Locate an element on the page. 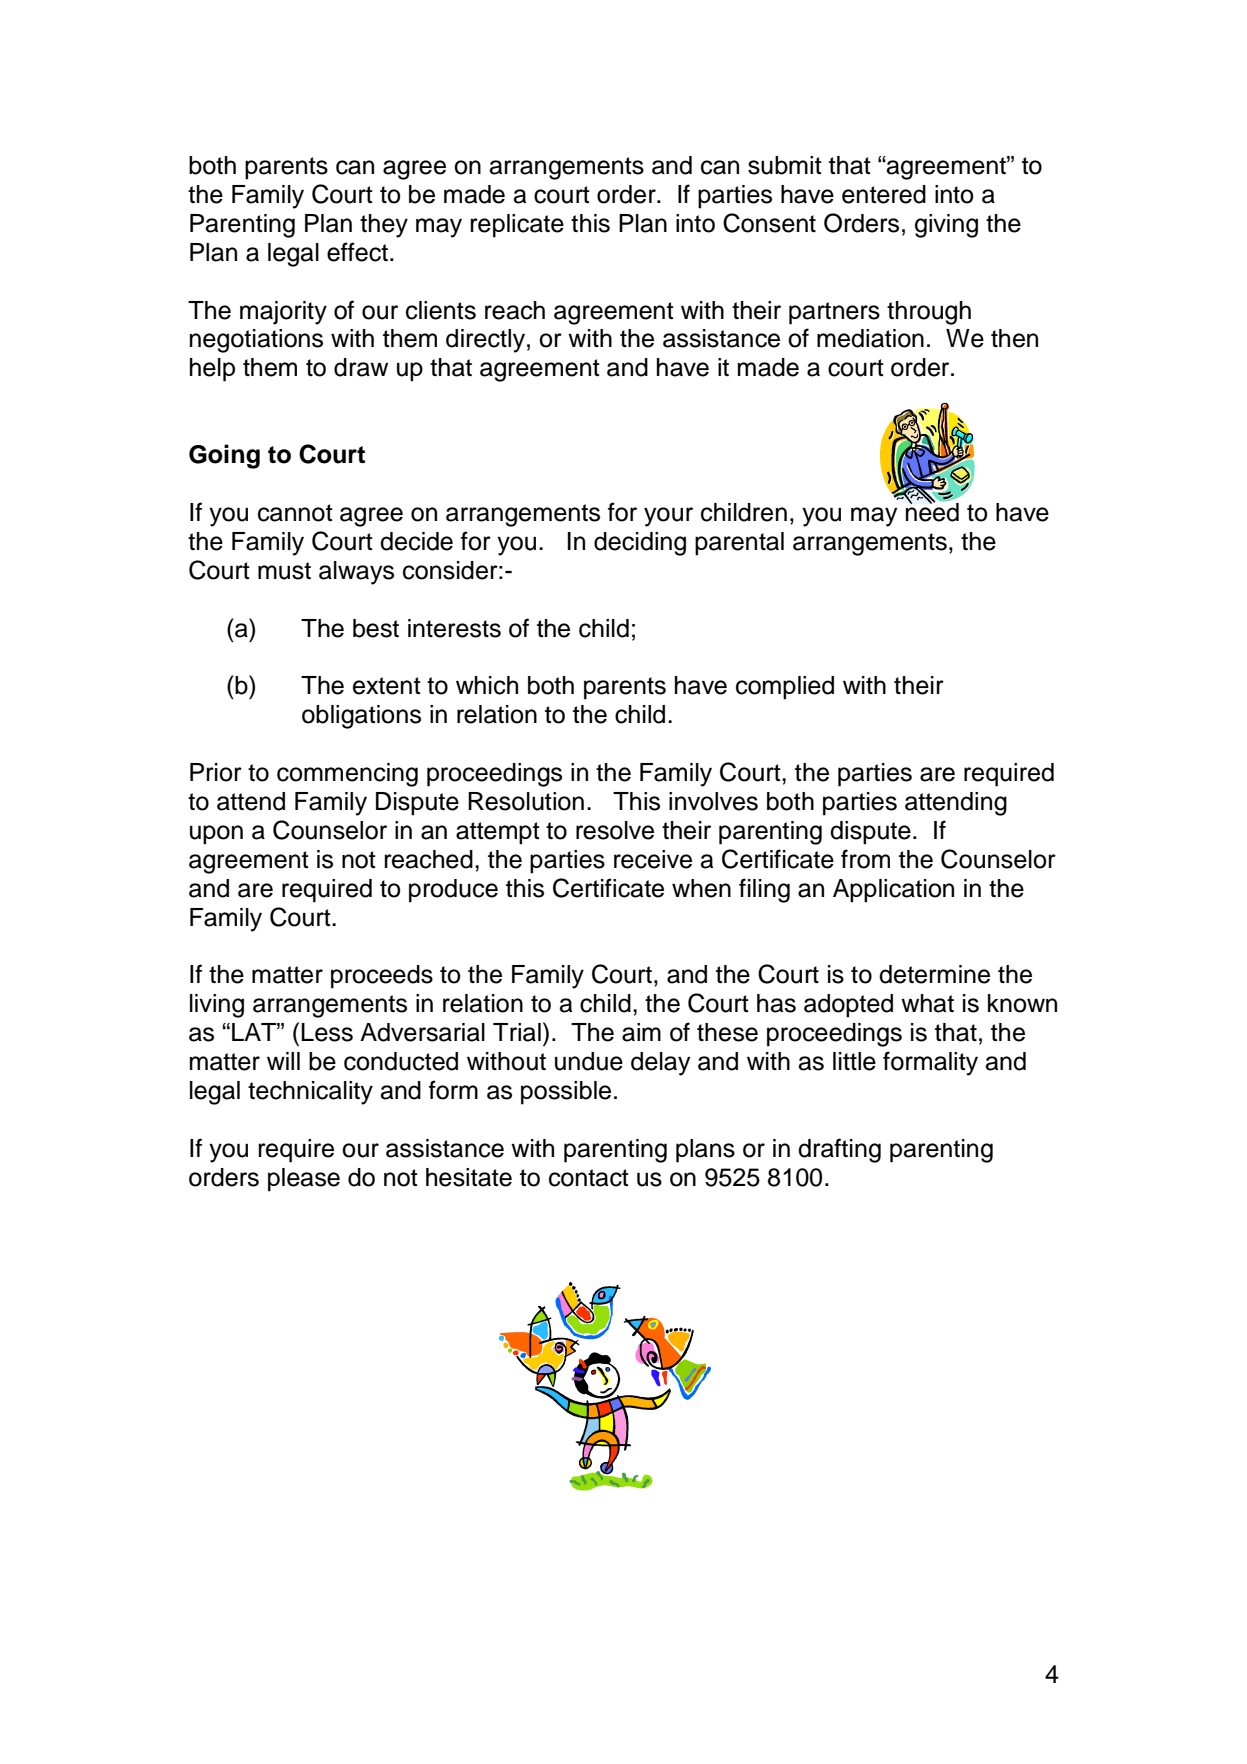  extent is located at coordinates (387, 686).
